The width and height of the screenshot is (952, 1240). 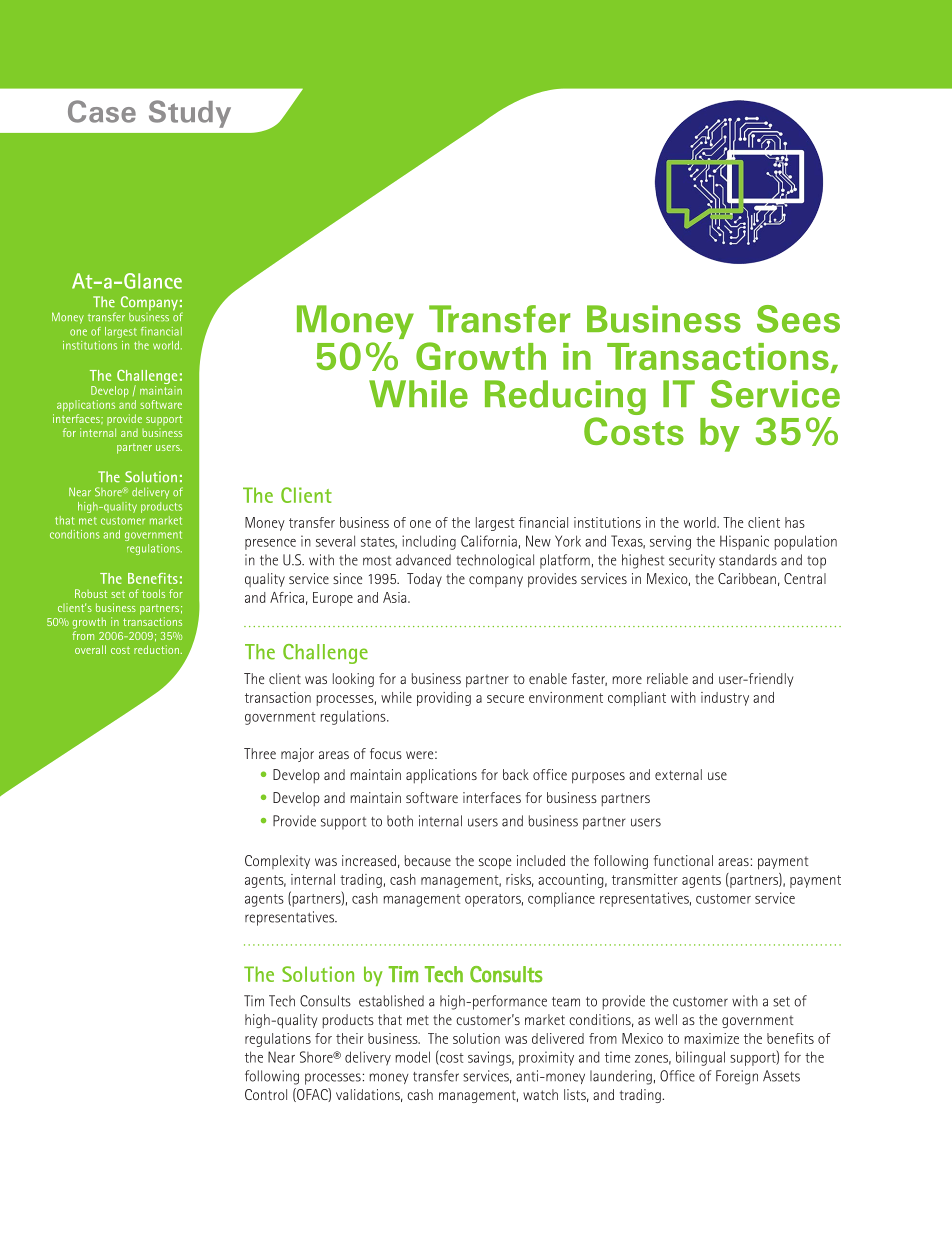 I want to click on Three, so click(x=260, y=753).
